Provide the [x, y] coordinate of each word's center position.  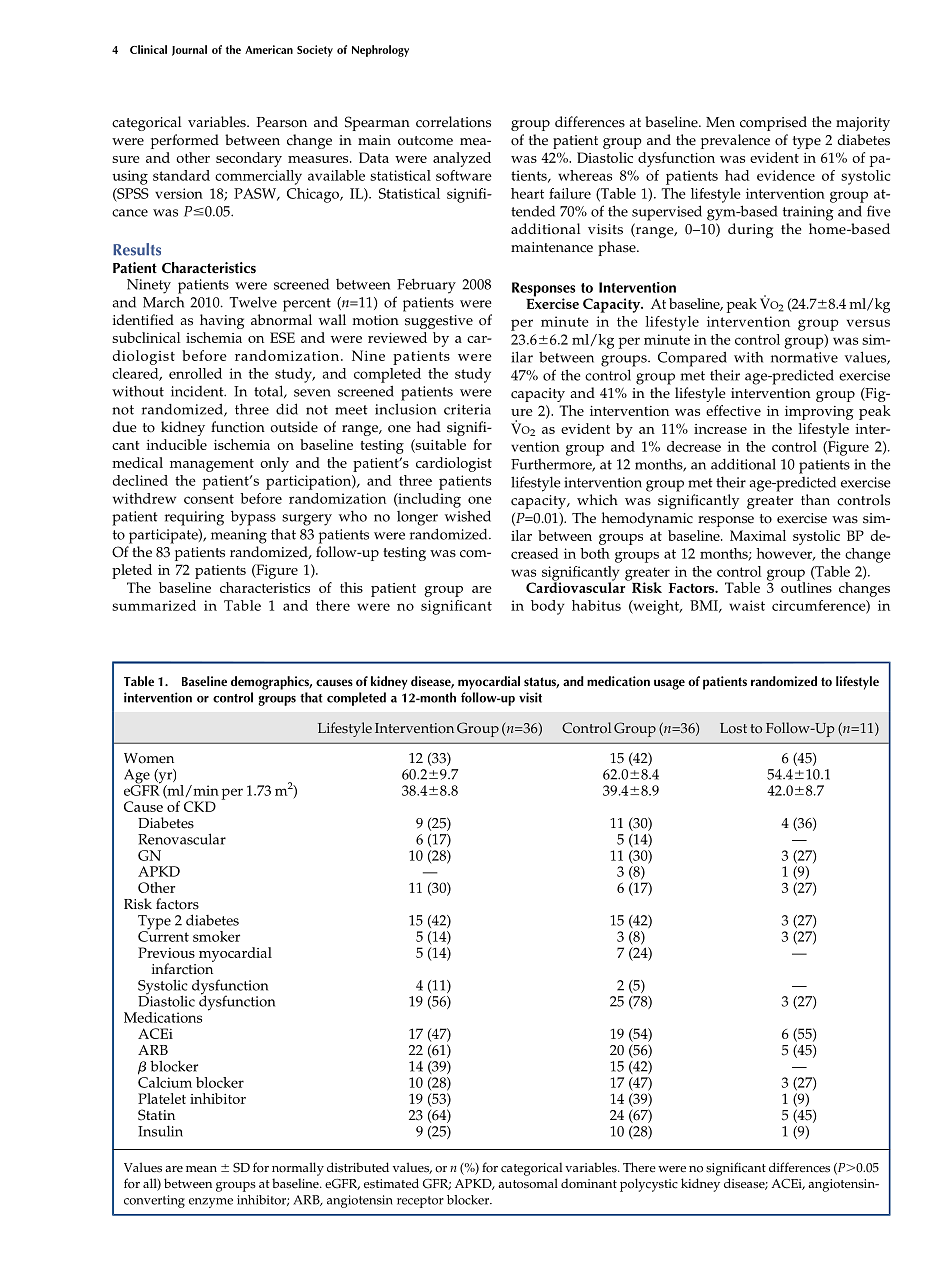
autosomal [528, 1183]
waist [747, 605]
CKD [200, 806]
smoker [216, 936]
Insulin [160, 1131]
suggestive [439, 322]
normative [804, 357]
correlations [453, 122]
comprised [773, 123]
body [547, 607]
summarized [154, 605]
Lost [733, 728]
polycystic [649, 1185]
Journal [189, 50]
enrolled [195, 373]
